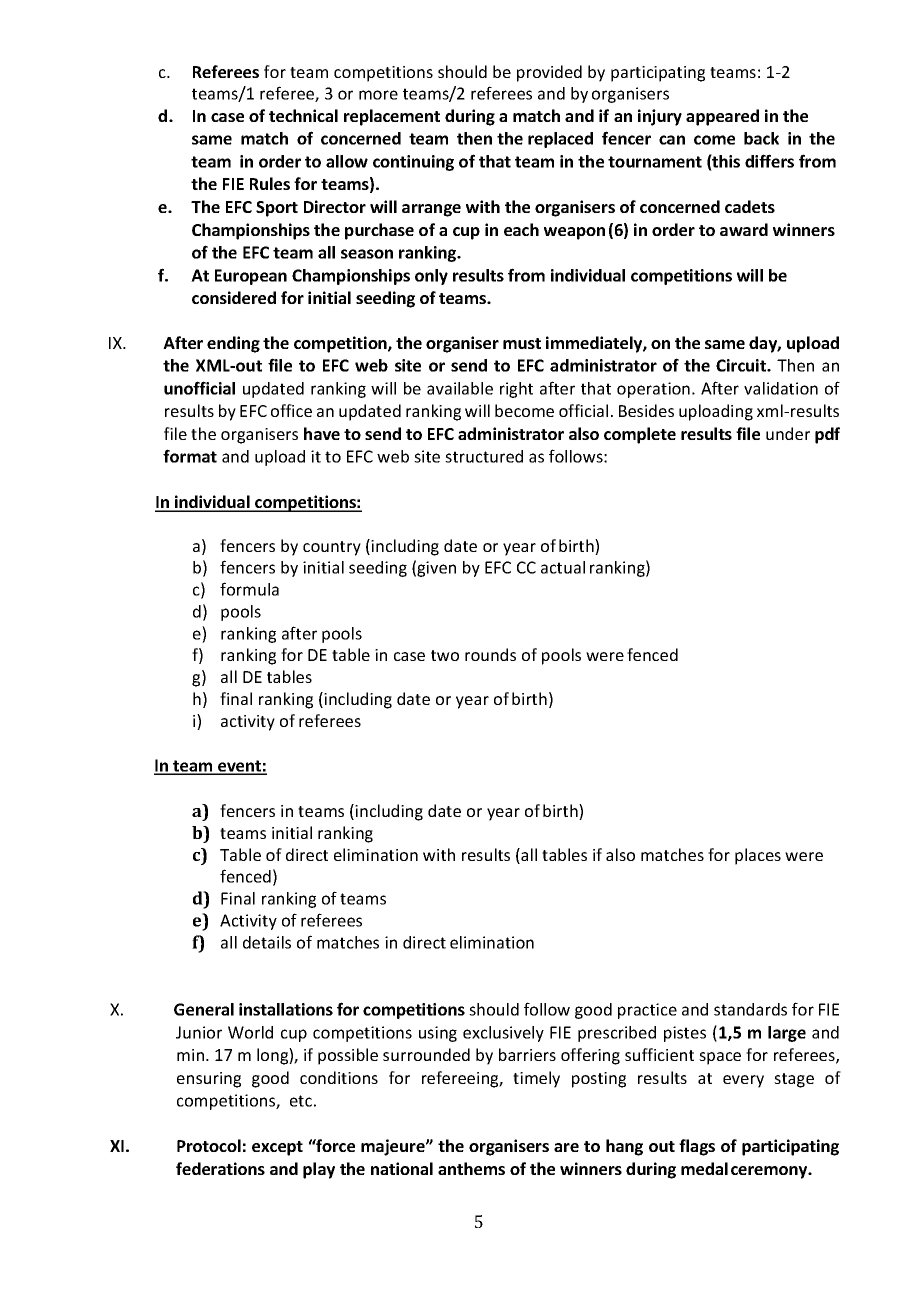  I want to click on technical, so click(303, 115).
